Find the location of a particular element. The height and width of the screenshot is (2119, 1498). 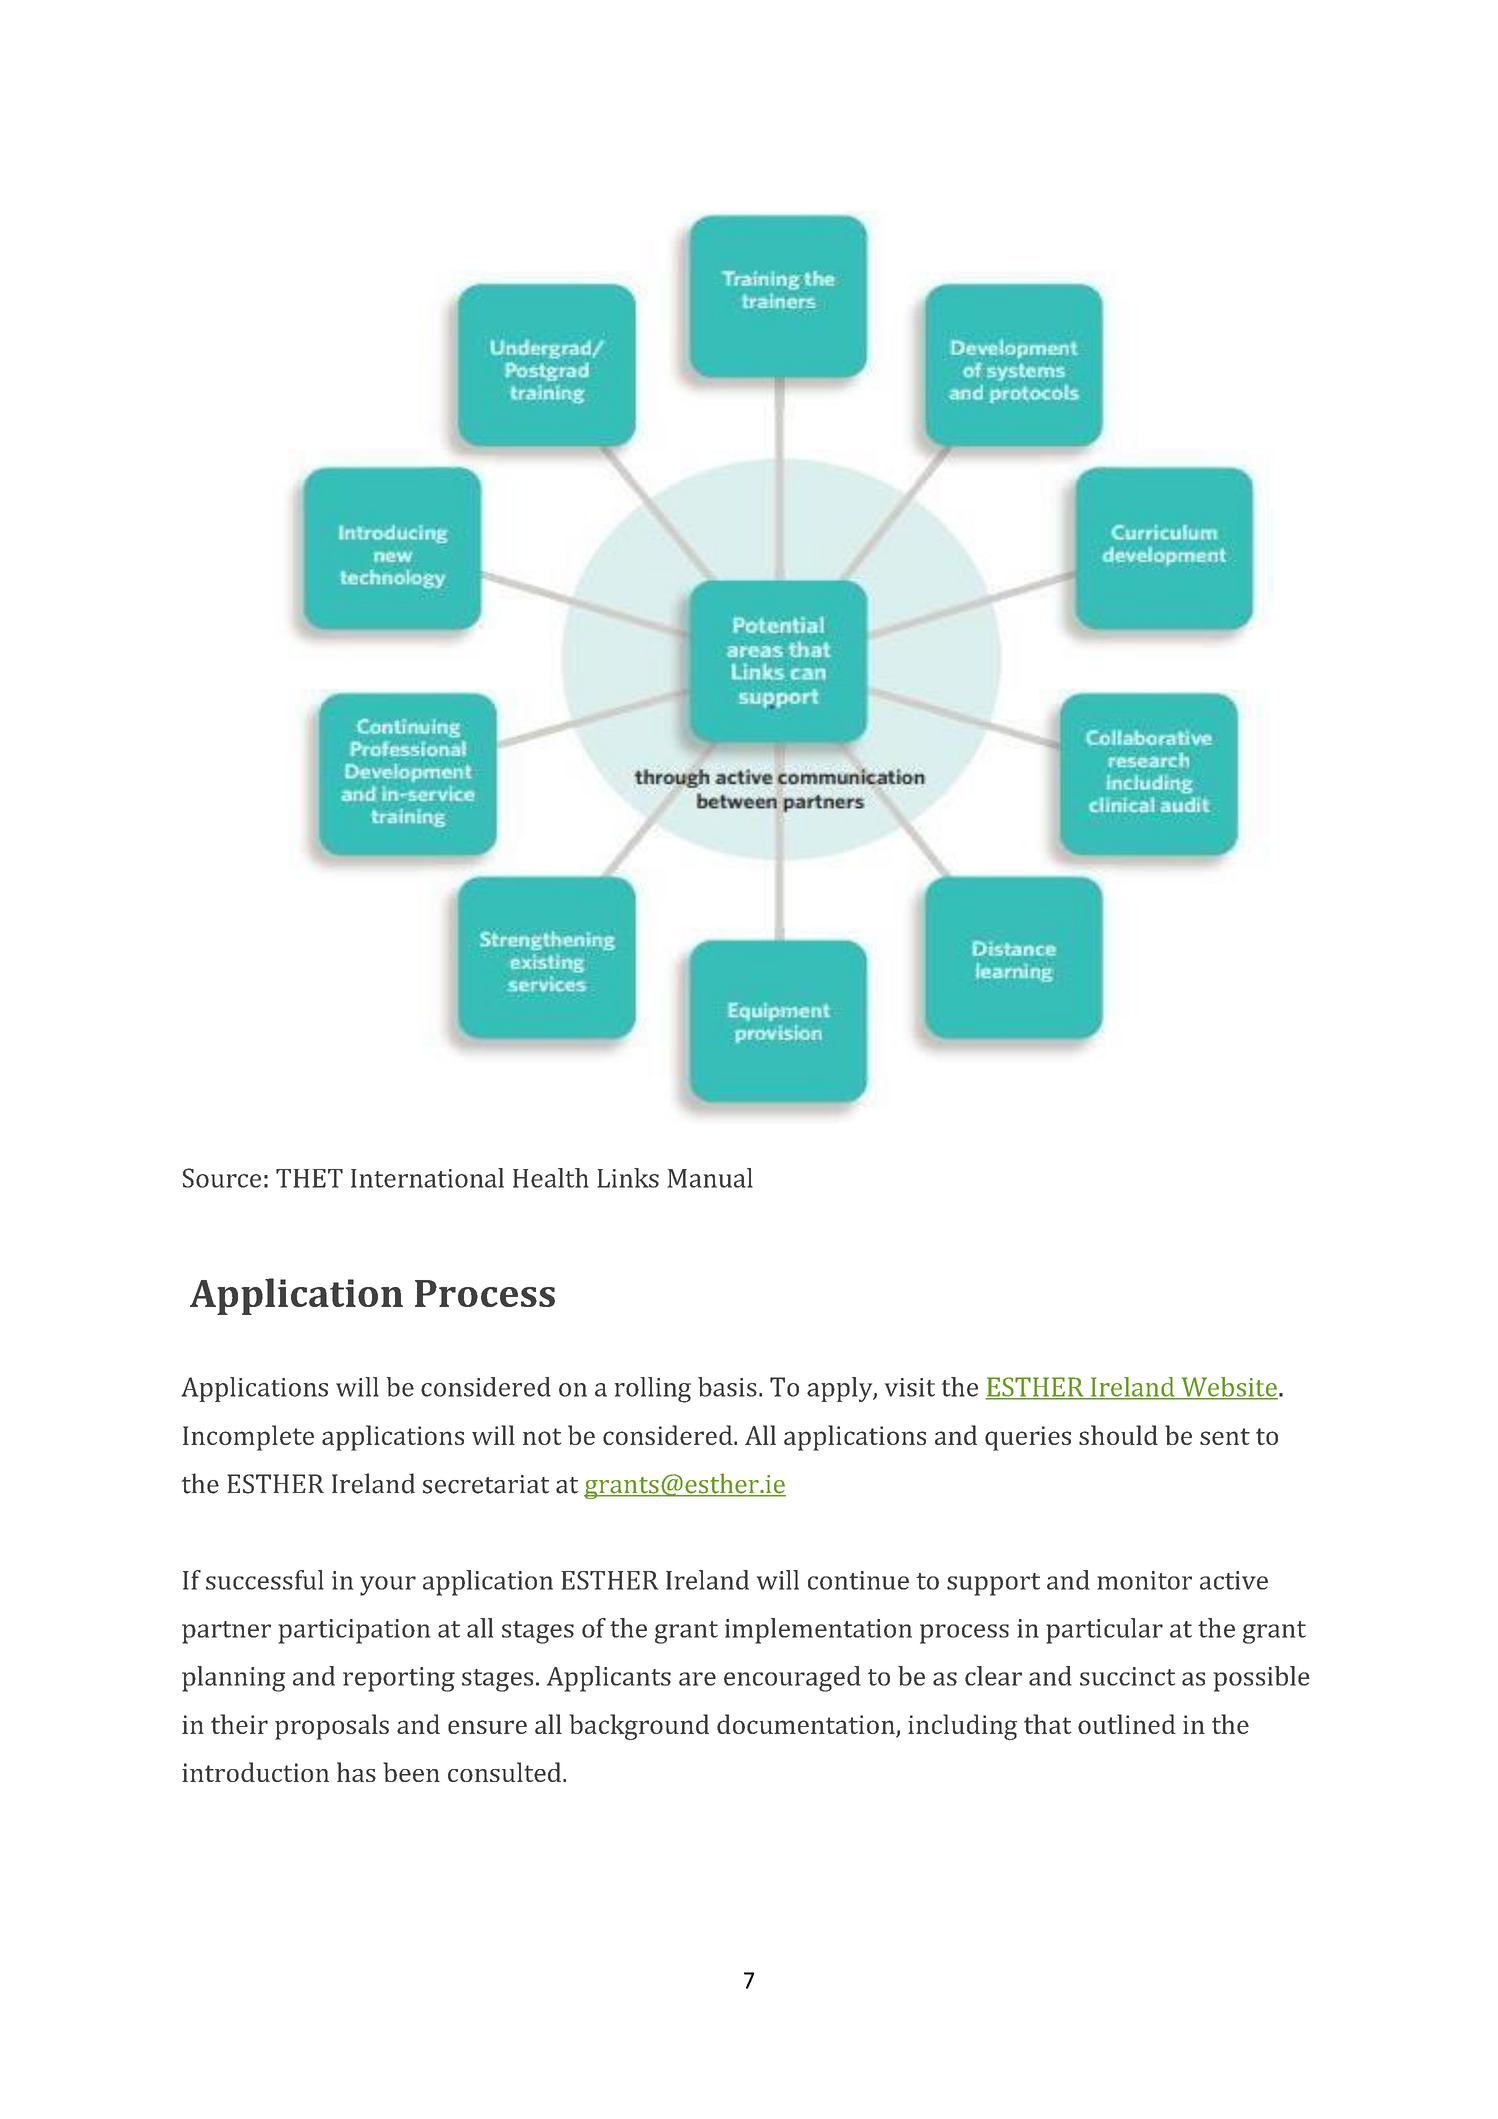

Manual is located at coordinates (710, 1178).
